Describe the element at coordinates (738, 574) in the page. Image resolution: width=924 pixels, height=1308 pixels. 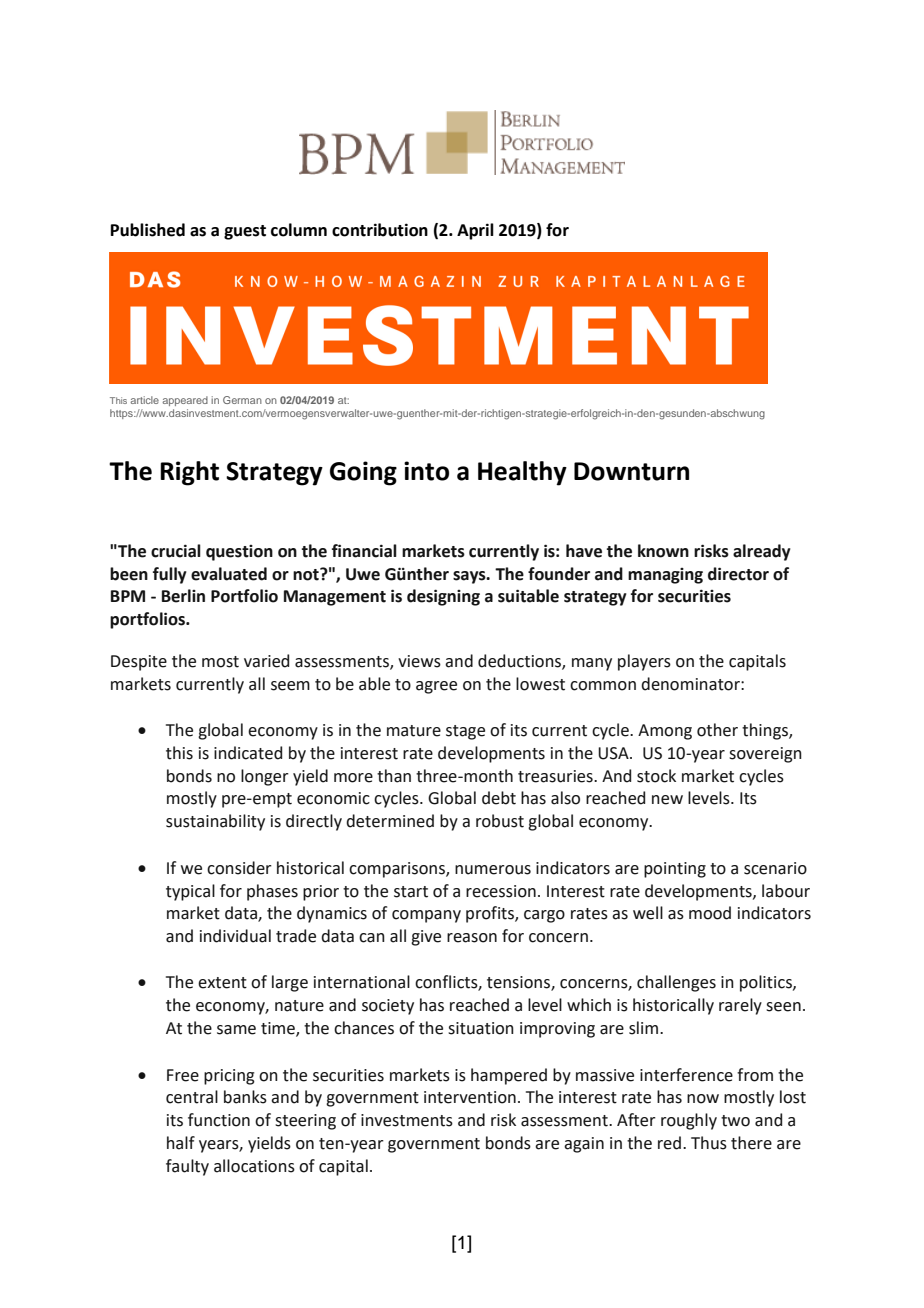
I see `director` at that location.
